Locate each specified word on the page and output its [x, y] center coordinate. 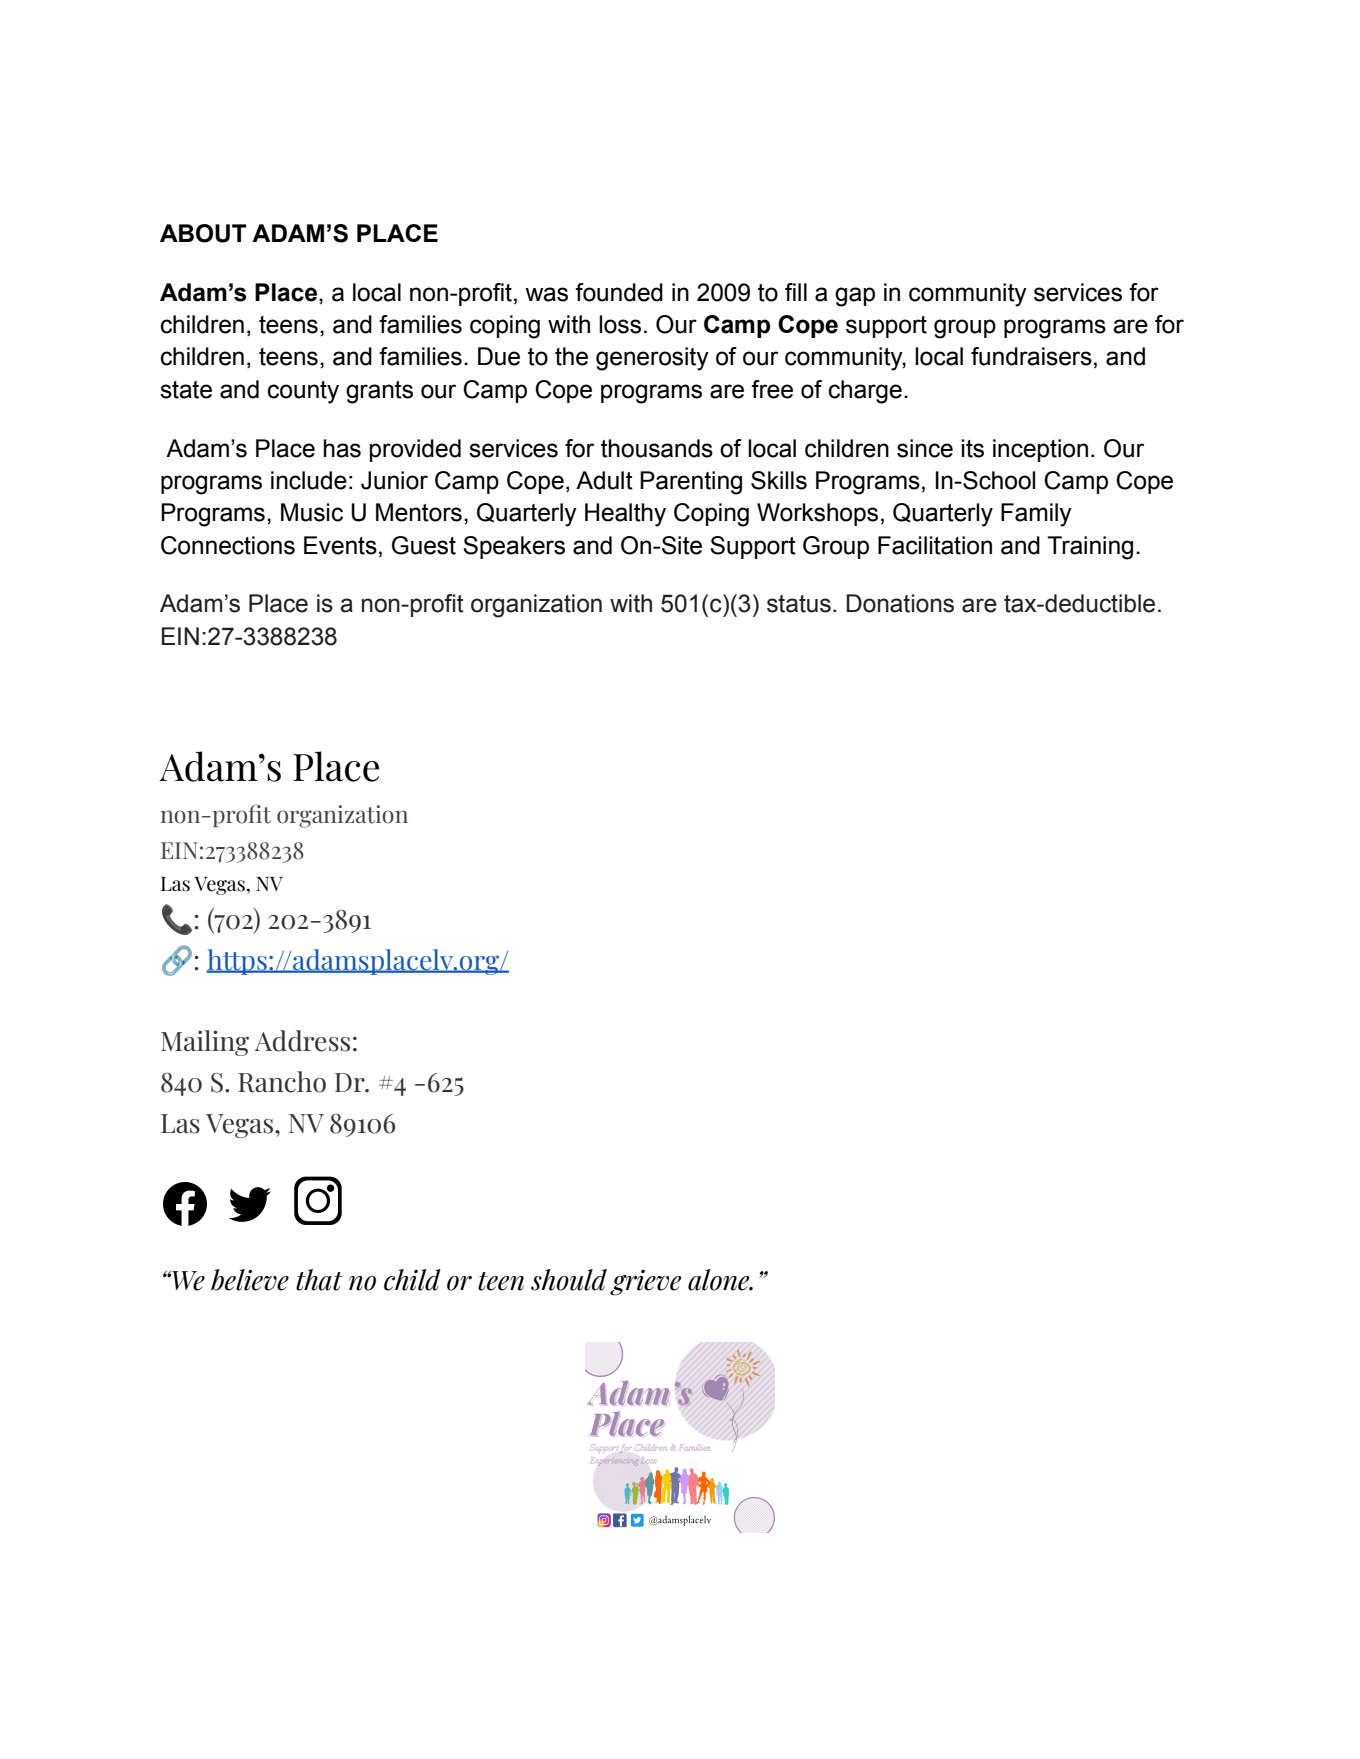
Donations [900, 603]
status [799, 604]
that [319, 1280]
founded [619, 292]
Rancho [282, 1082]
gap [855, 297]
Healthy [625, 515]
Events [340, 545]
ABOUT [203, 233]
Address [302, 1041]
